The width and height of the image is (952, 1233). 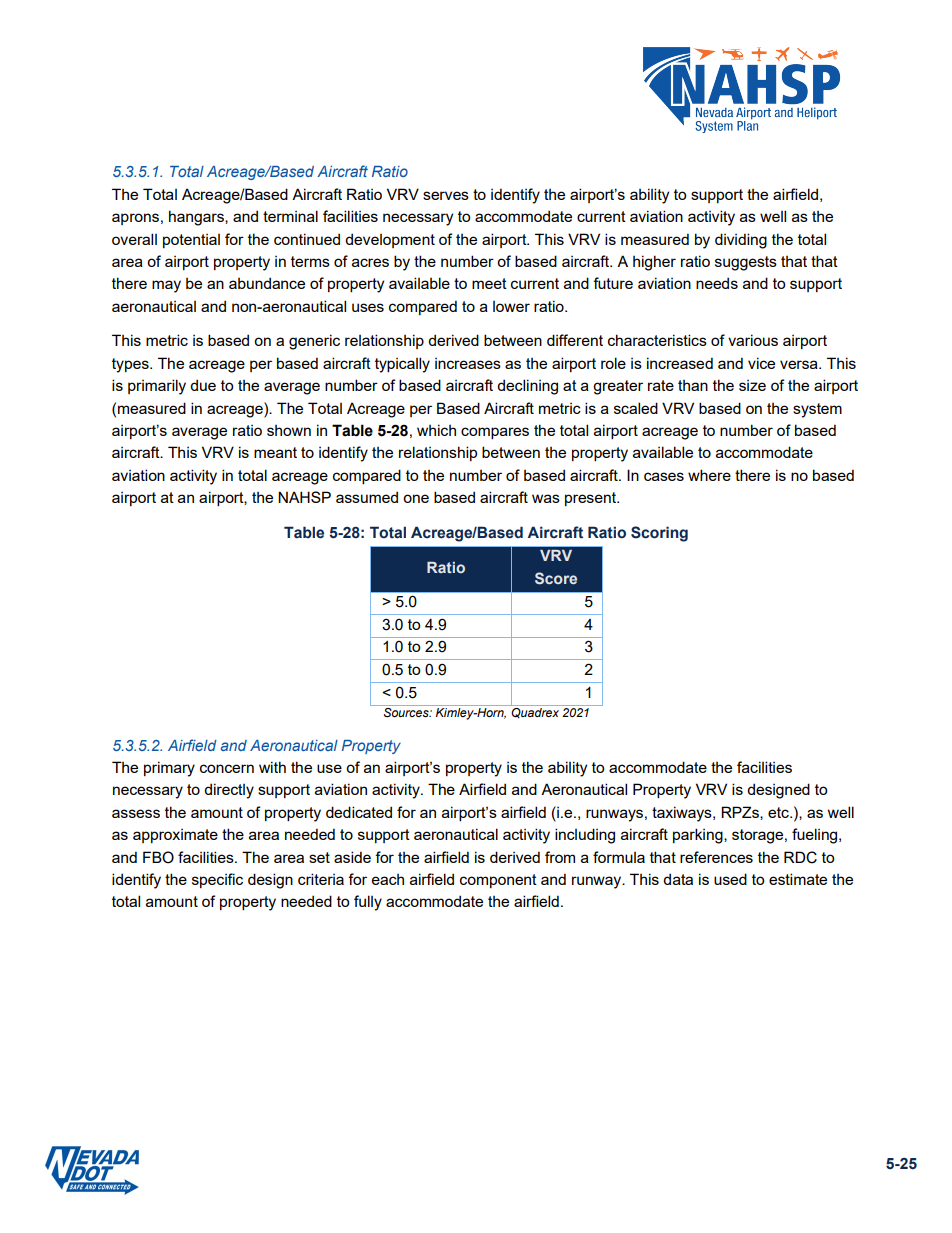 I want to click on specific, so click(x=217, y=880).
